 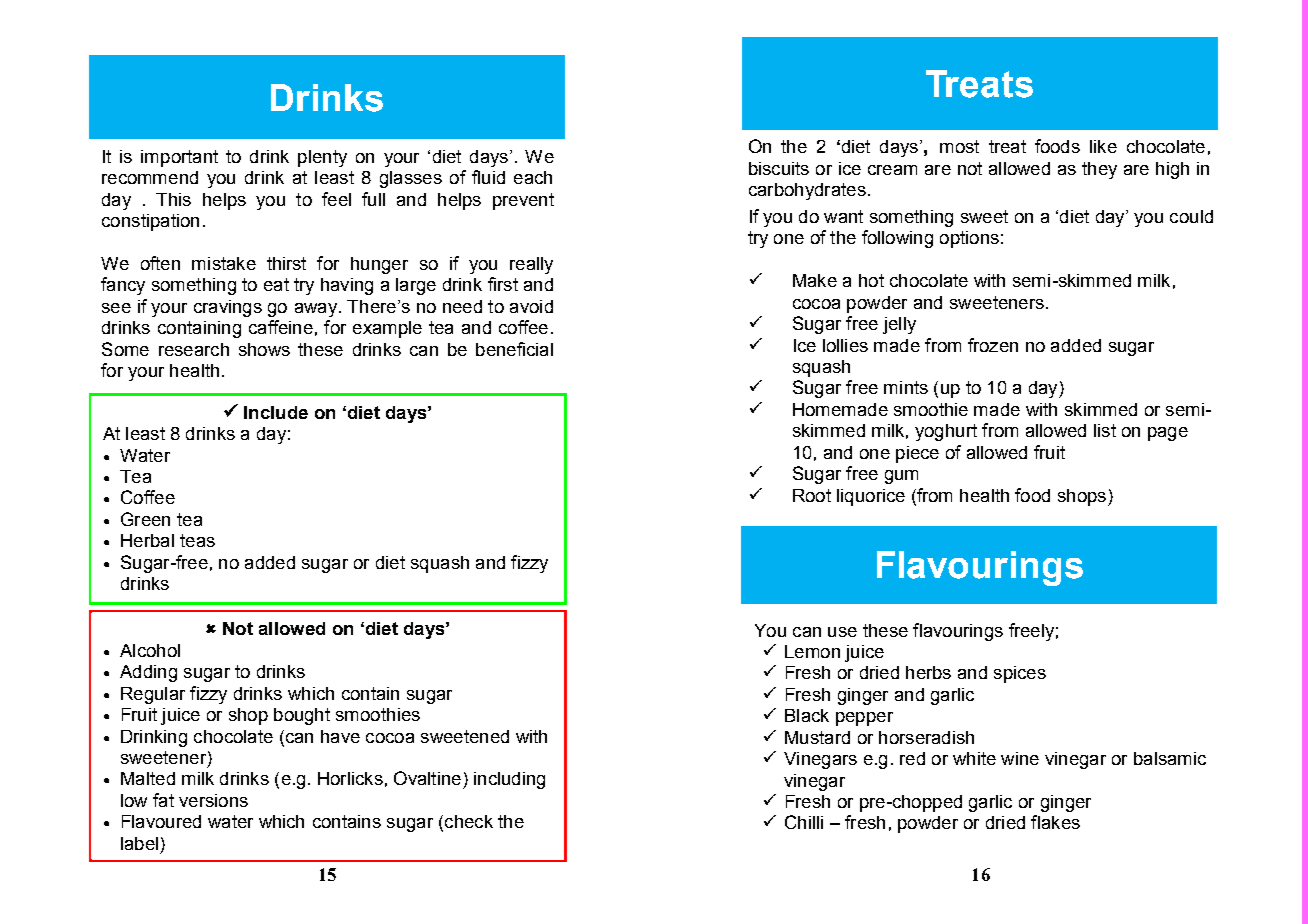 What do you see at coordinates (179, 158) in the document?
I see `important` at bounding box center [179, 158].
